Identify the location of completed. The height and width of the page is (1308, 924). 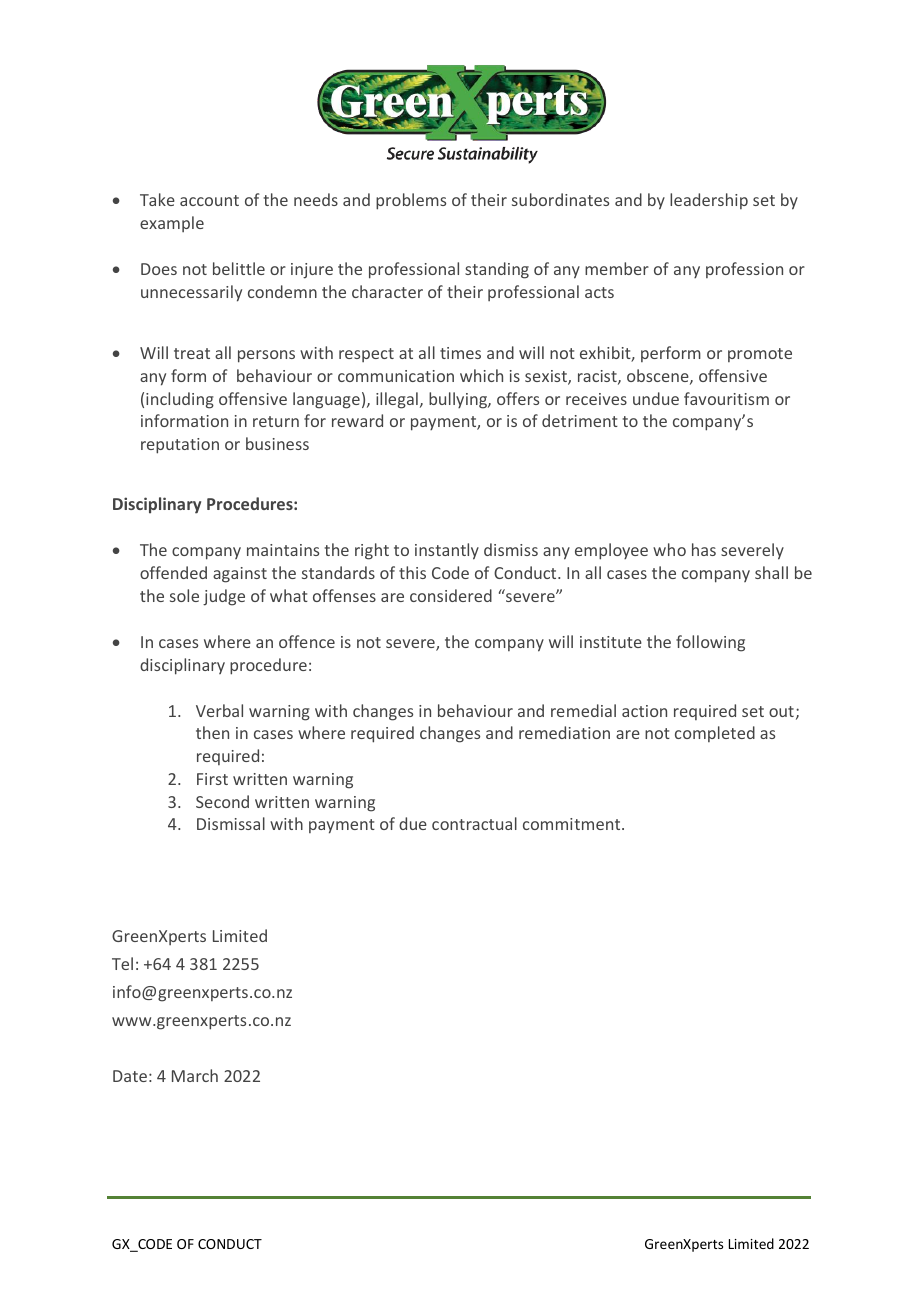
(715, 734).
